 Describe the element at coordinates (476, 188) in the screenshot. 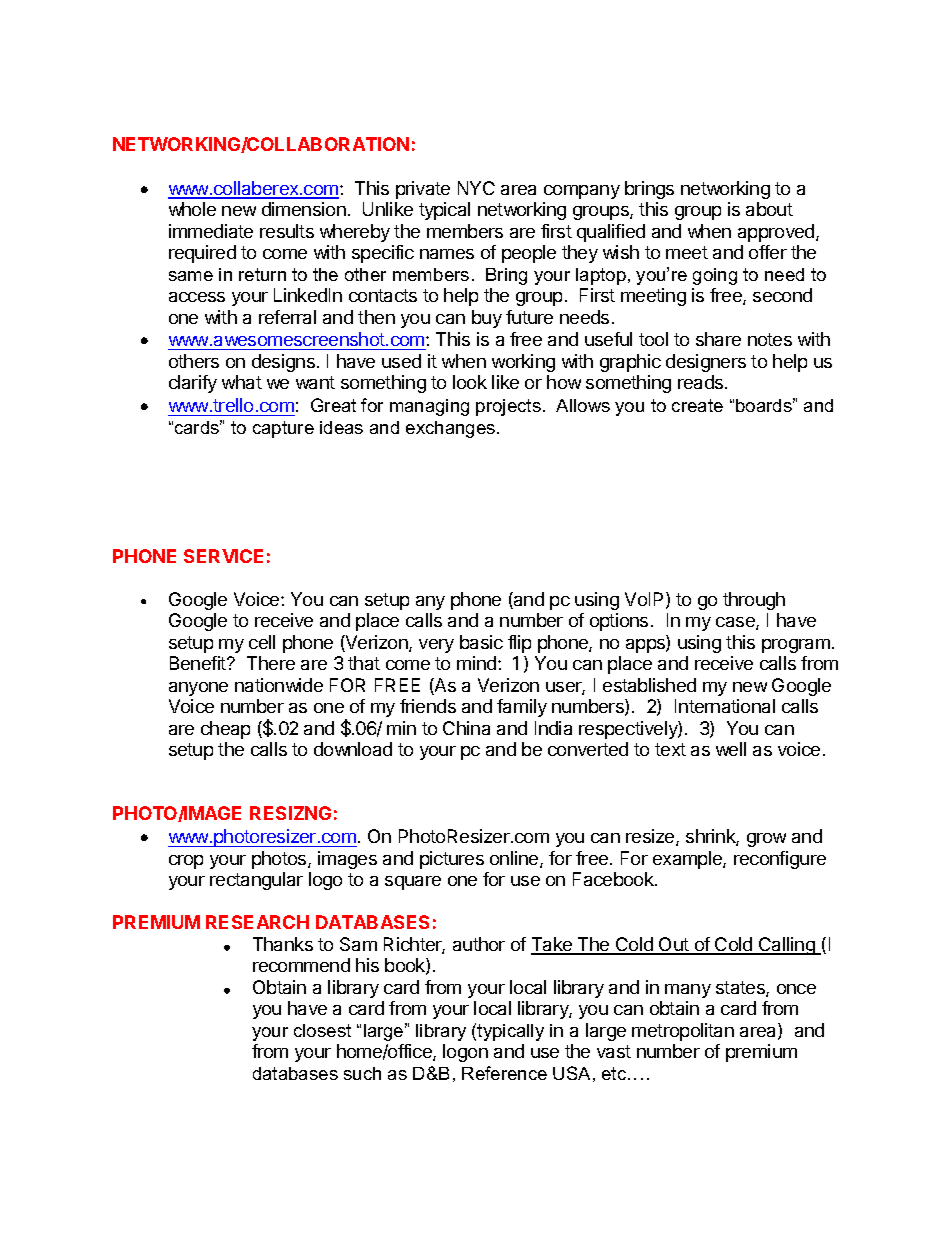

I see `NYC` at that location.
